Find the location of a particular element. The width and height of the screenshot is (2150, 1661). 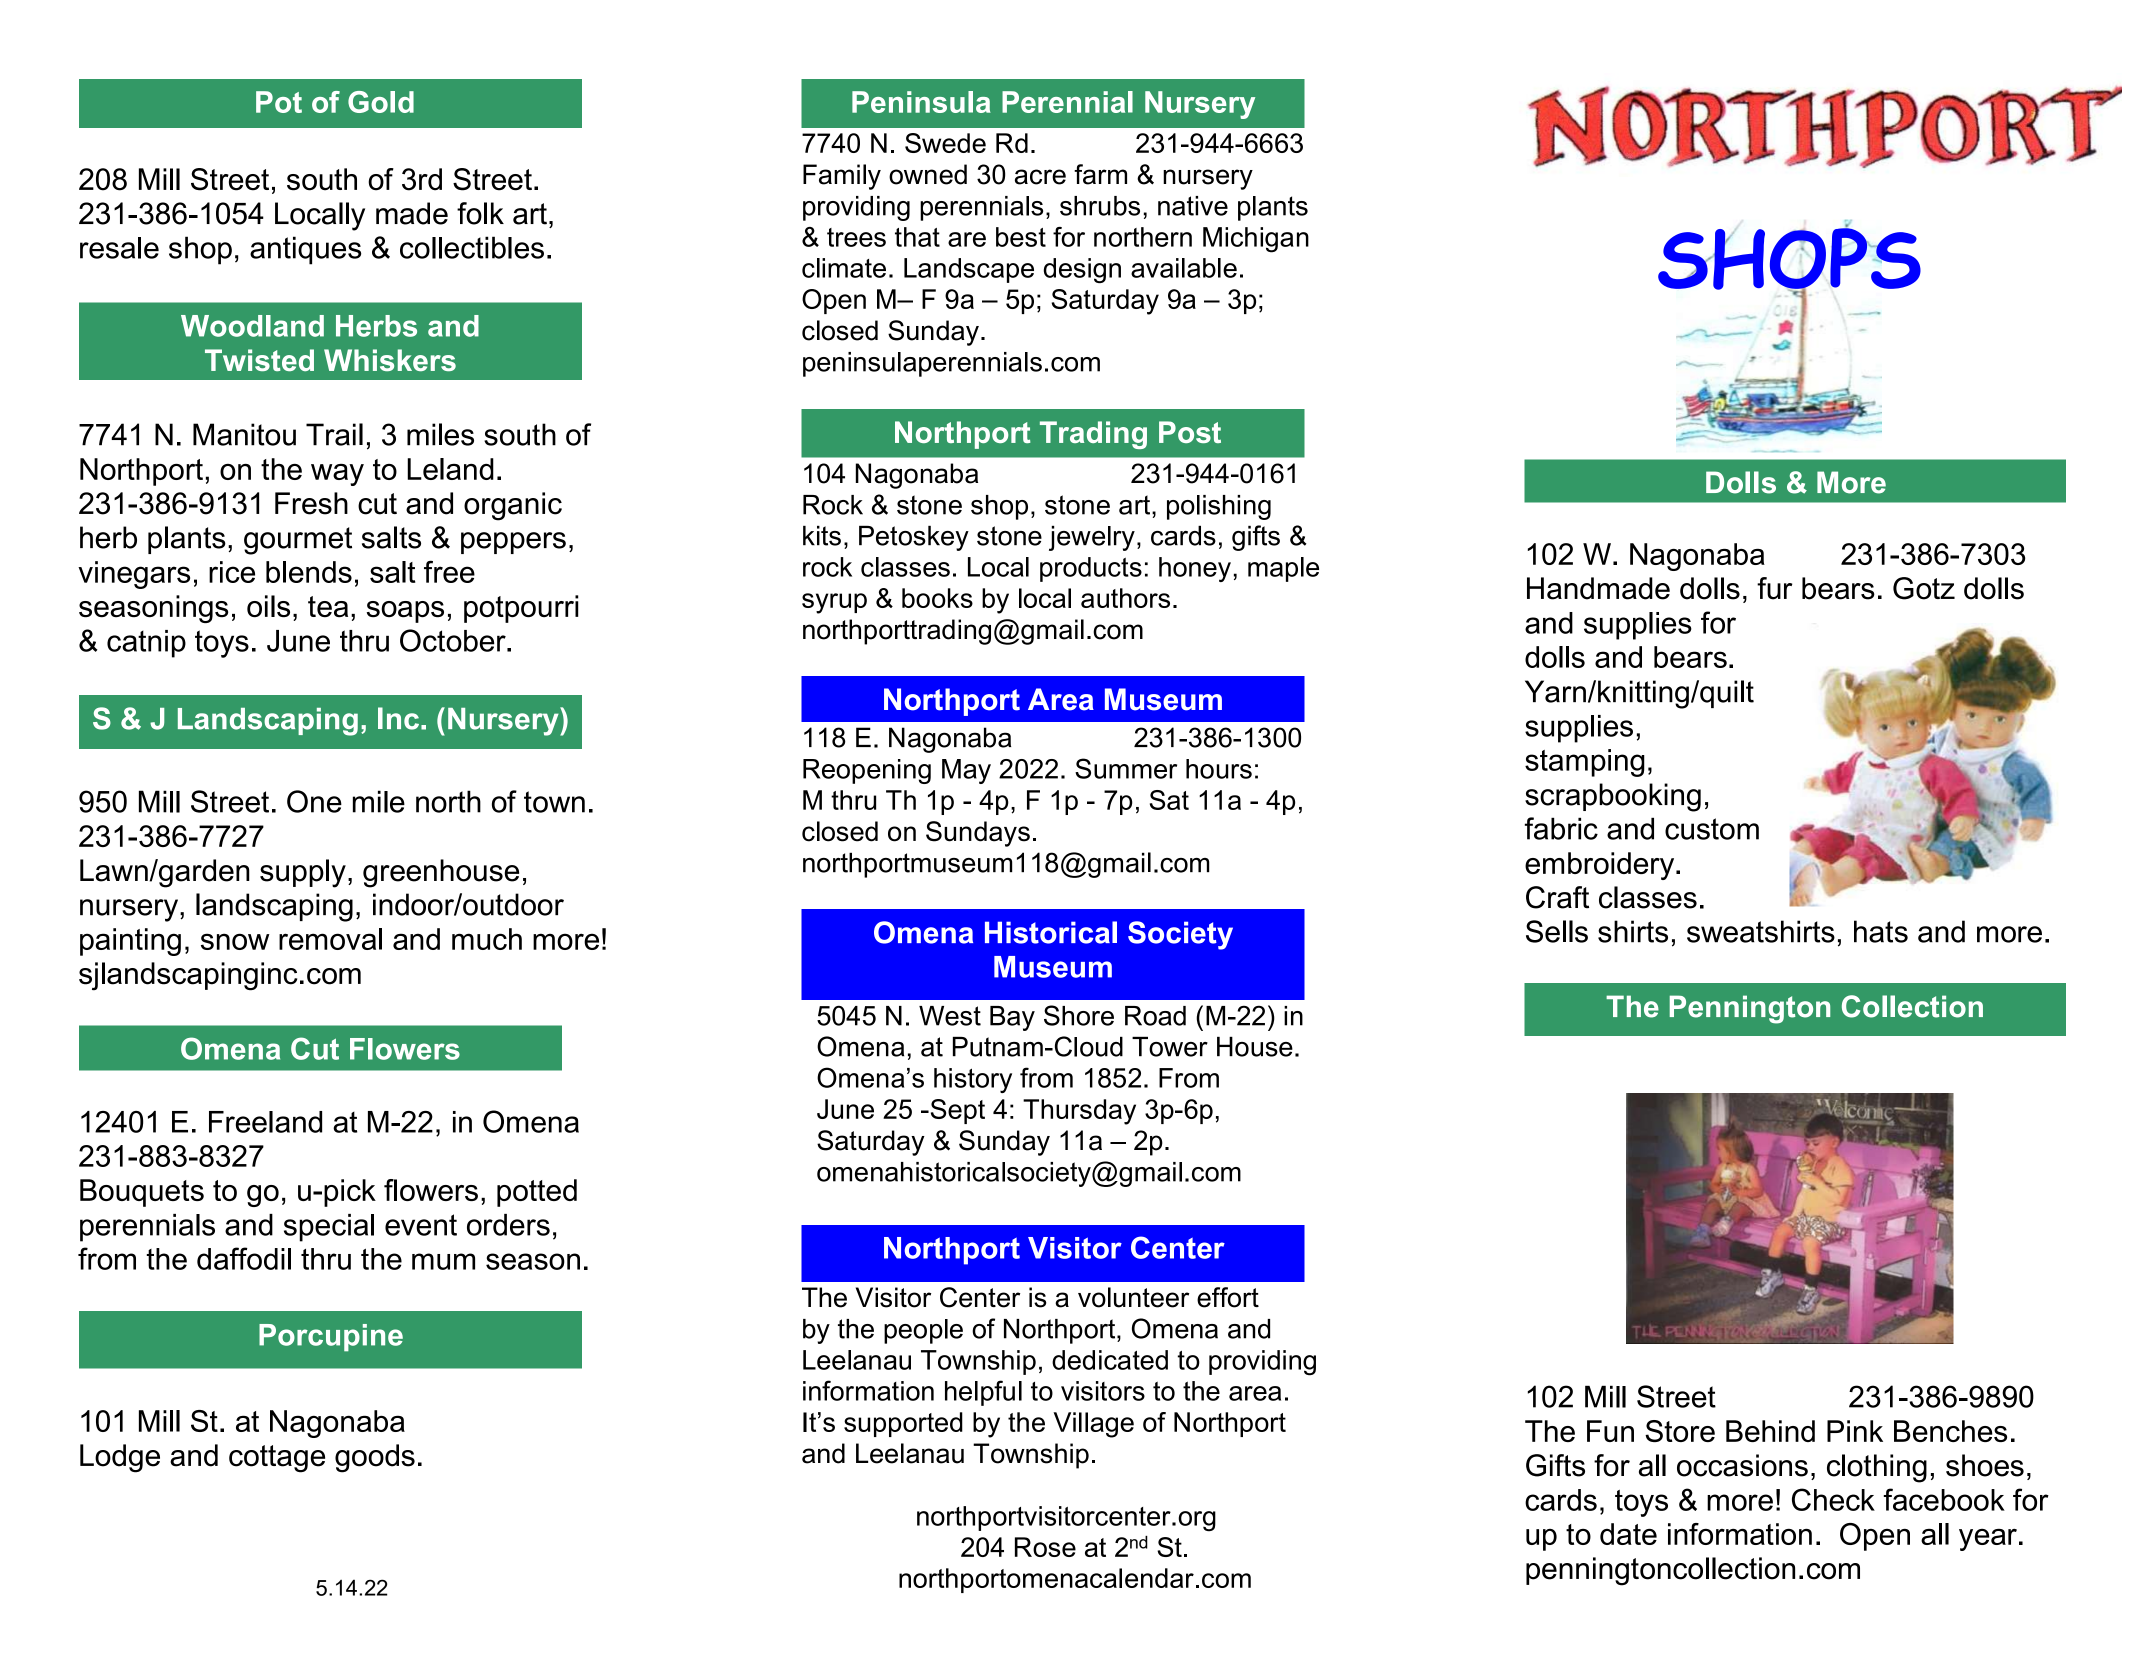

goods is located at coordinates (375, 1458).
